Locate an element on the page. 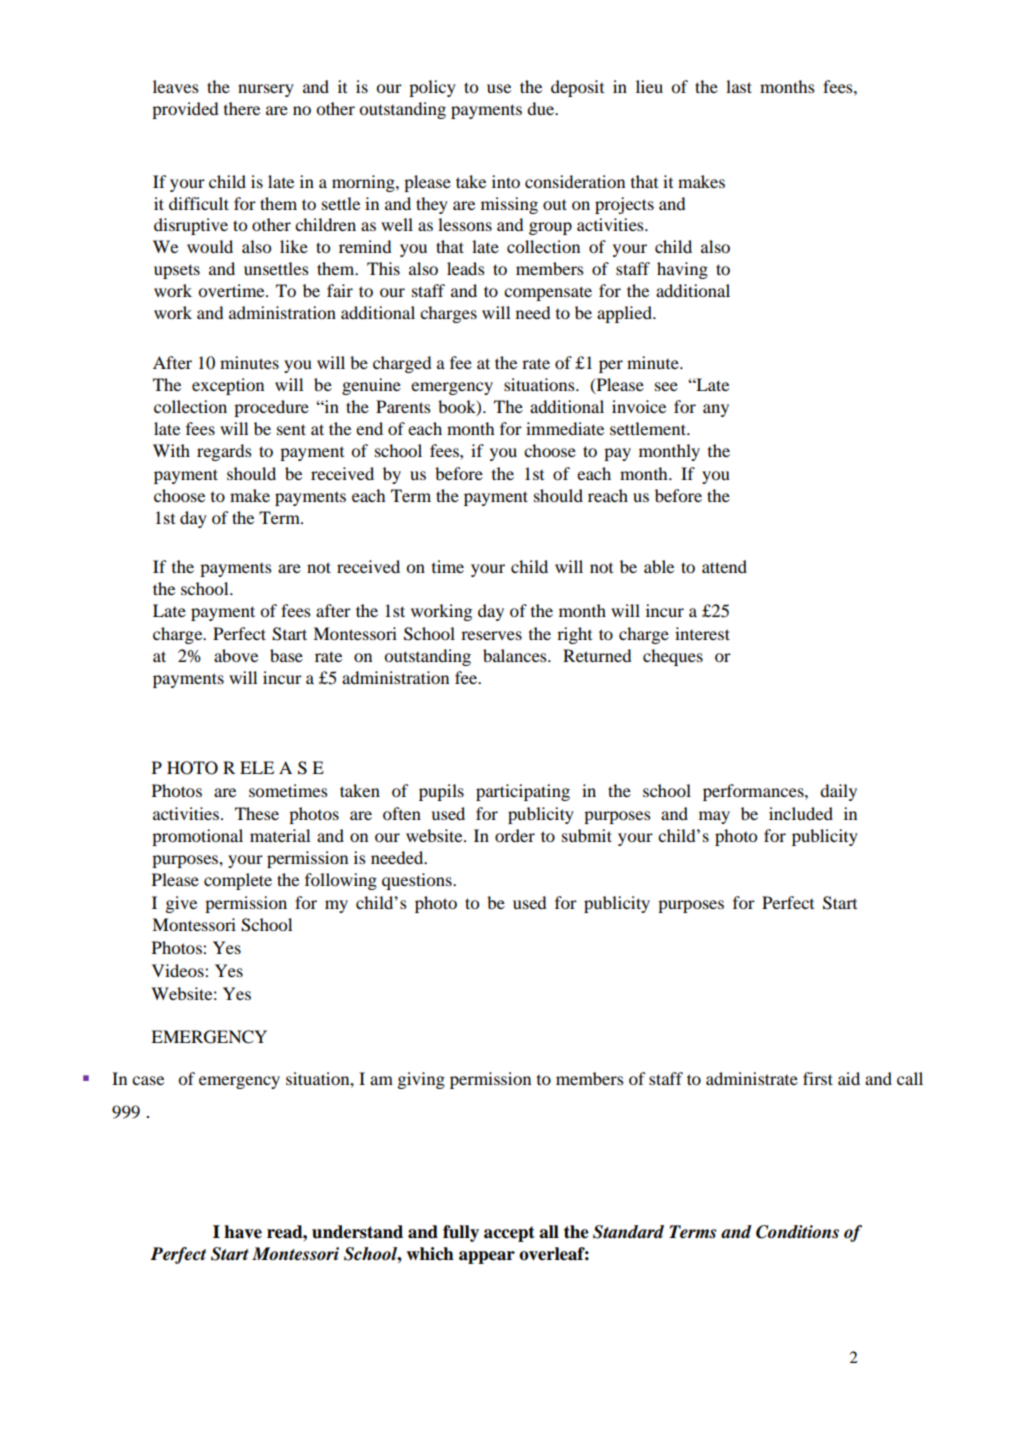 Image resolution: width=1010 pixels, height=1429 pixels. Conditions is located at coordinates (797, 1232).
